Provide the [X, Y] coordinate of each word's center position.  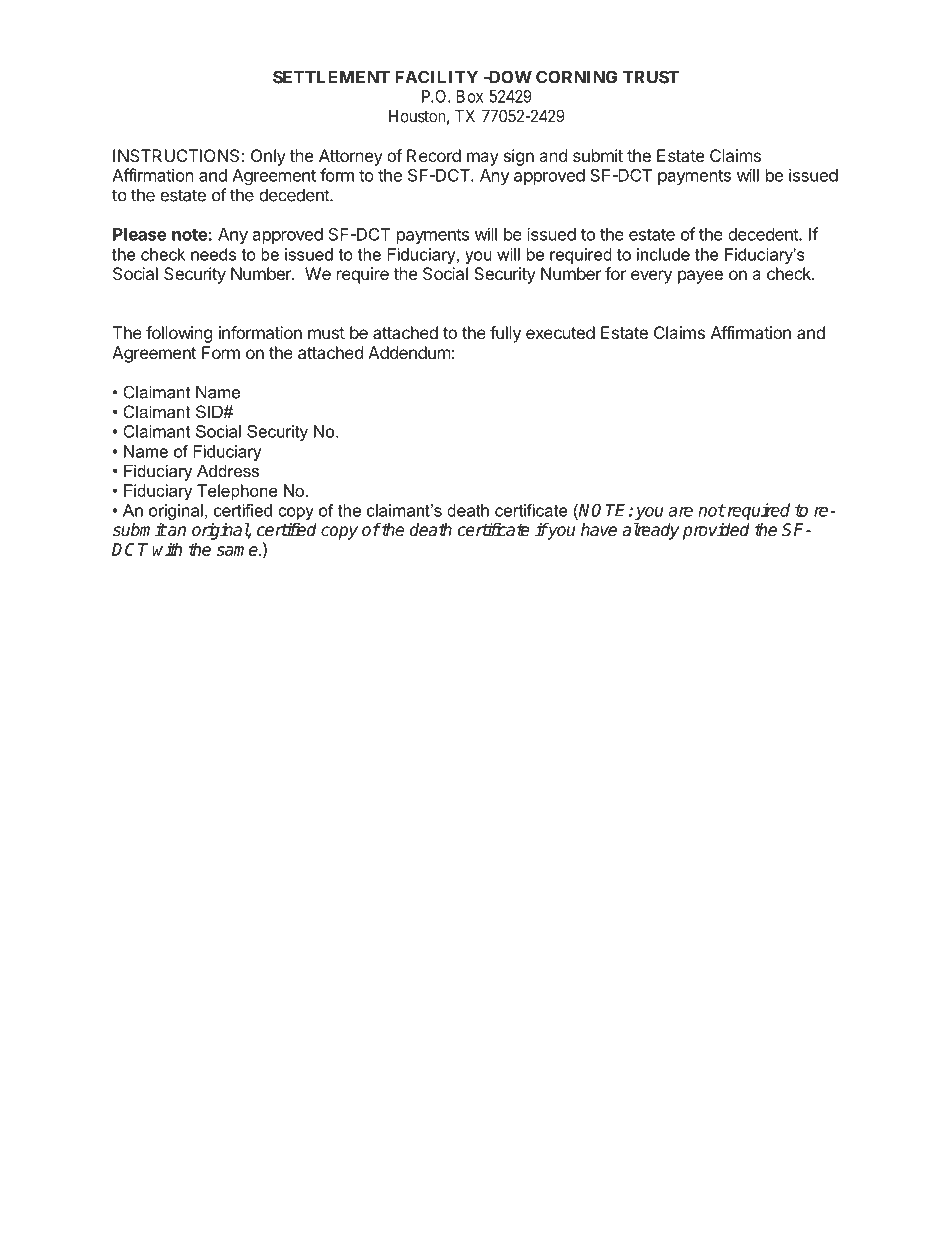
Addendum [409, 352]
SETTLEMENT [331, 77]
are [680, 512]
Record [434, 155]
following [179, 334]
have [599, 530]
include [663, 254]
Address [228, 470]
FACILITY [436, 77]
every [651, 277]
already [650, 531]
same [238, 551]
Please [140, 234]
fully [505, 334]
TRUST [651, 77]
